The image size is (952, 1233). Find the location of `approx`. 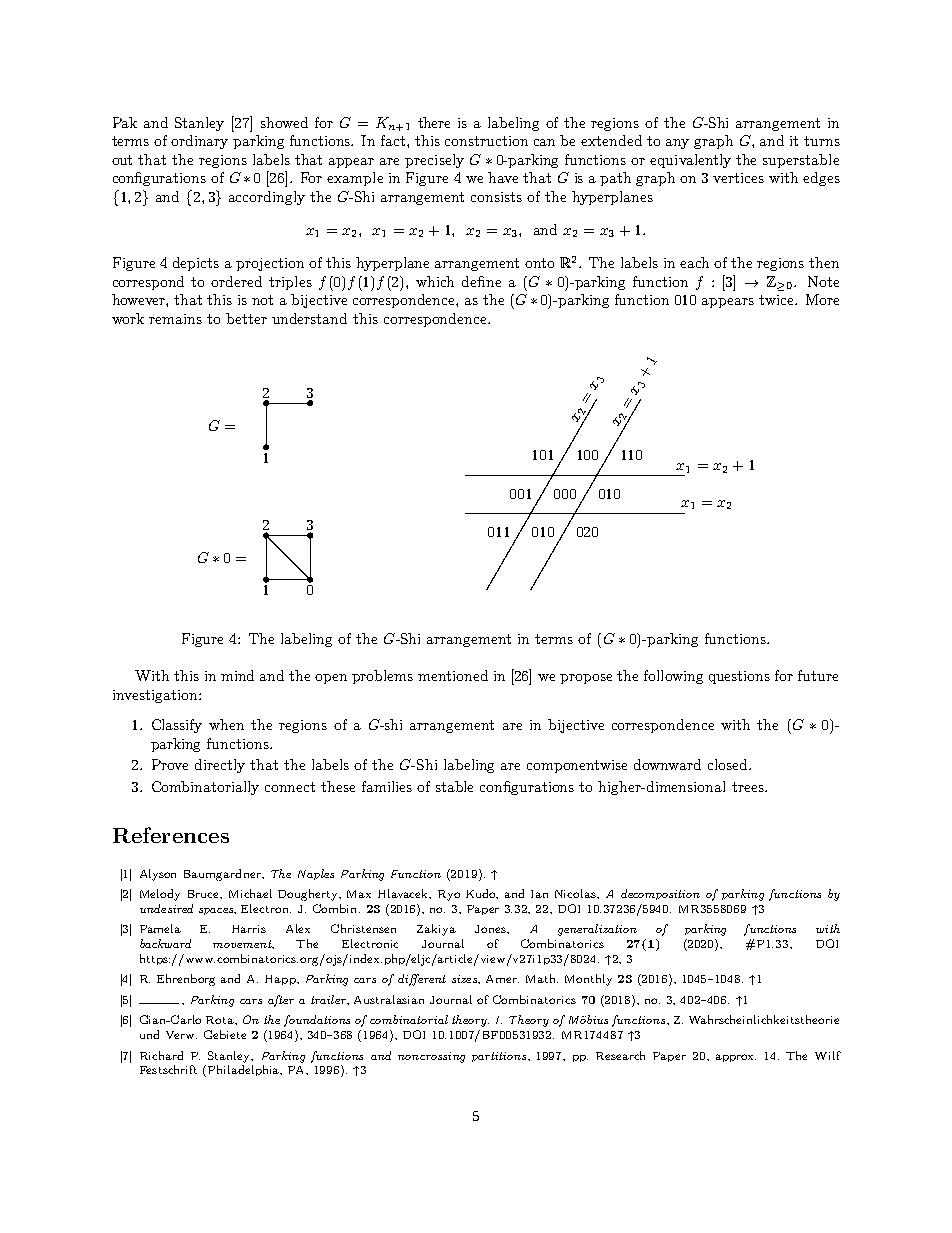

approx is located at coordinates (736, 1058).
